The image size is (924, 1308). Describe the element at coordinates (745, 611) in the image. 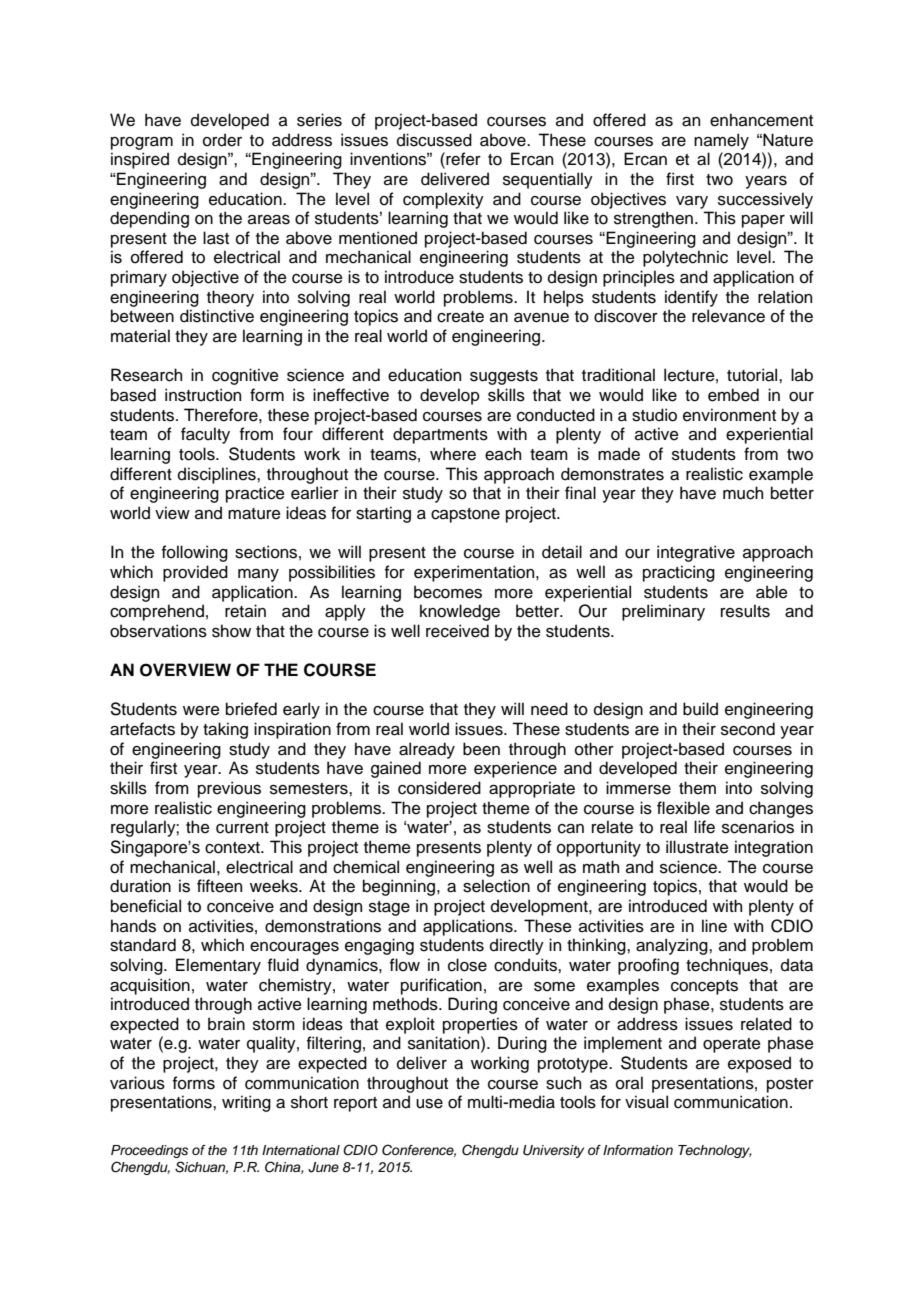

I see `results` at that location.
